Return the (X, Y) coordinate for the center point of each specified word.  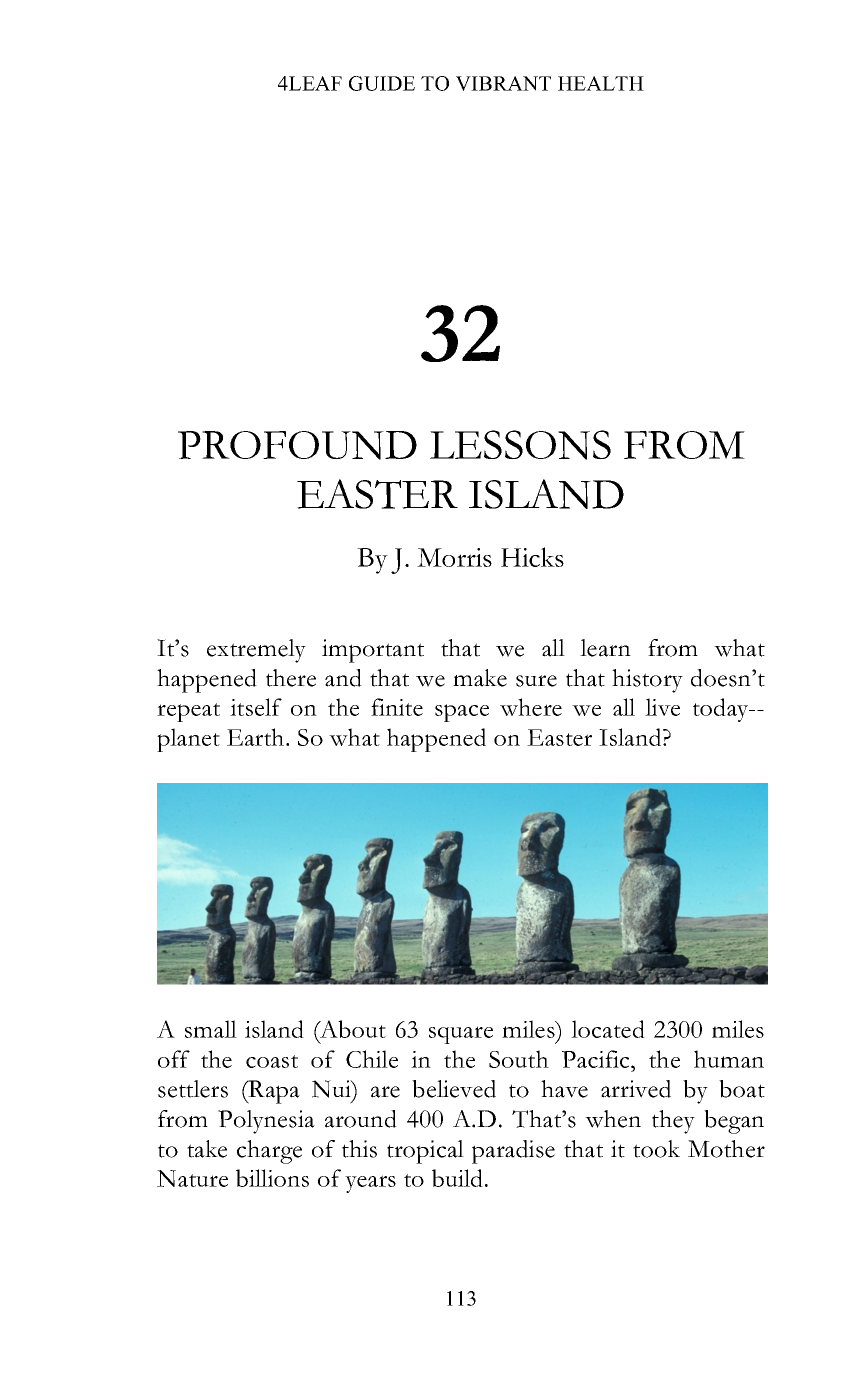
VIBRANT (503, 83)
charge (269, 1152)
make (480, 678)
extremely (256, 651)
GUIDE (382, 83)
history (647, 681)
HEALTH (601, 83)
